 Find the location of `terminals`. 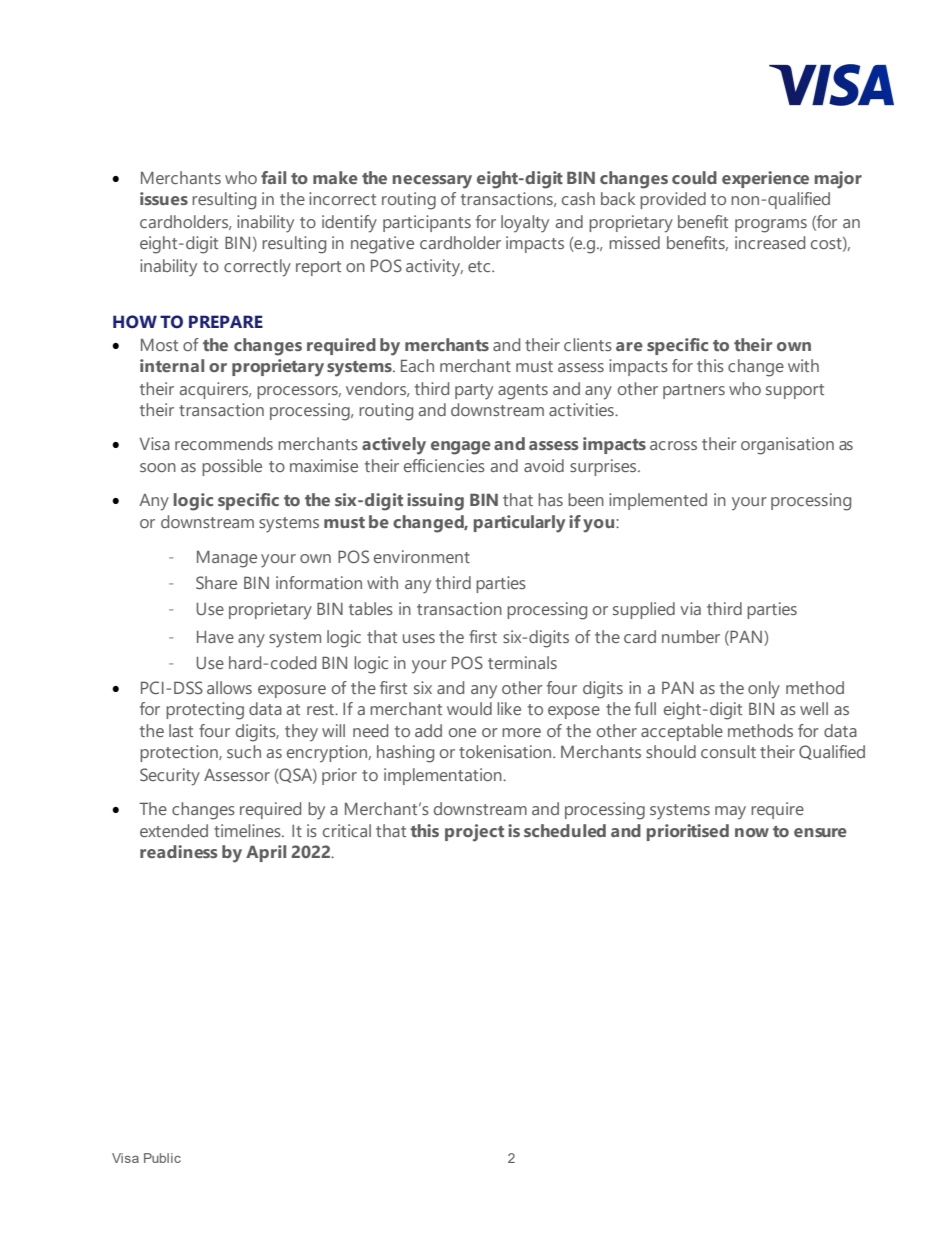

terminals is located at coordinates (522, 662).
